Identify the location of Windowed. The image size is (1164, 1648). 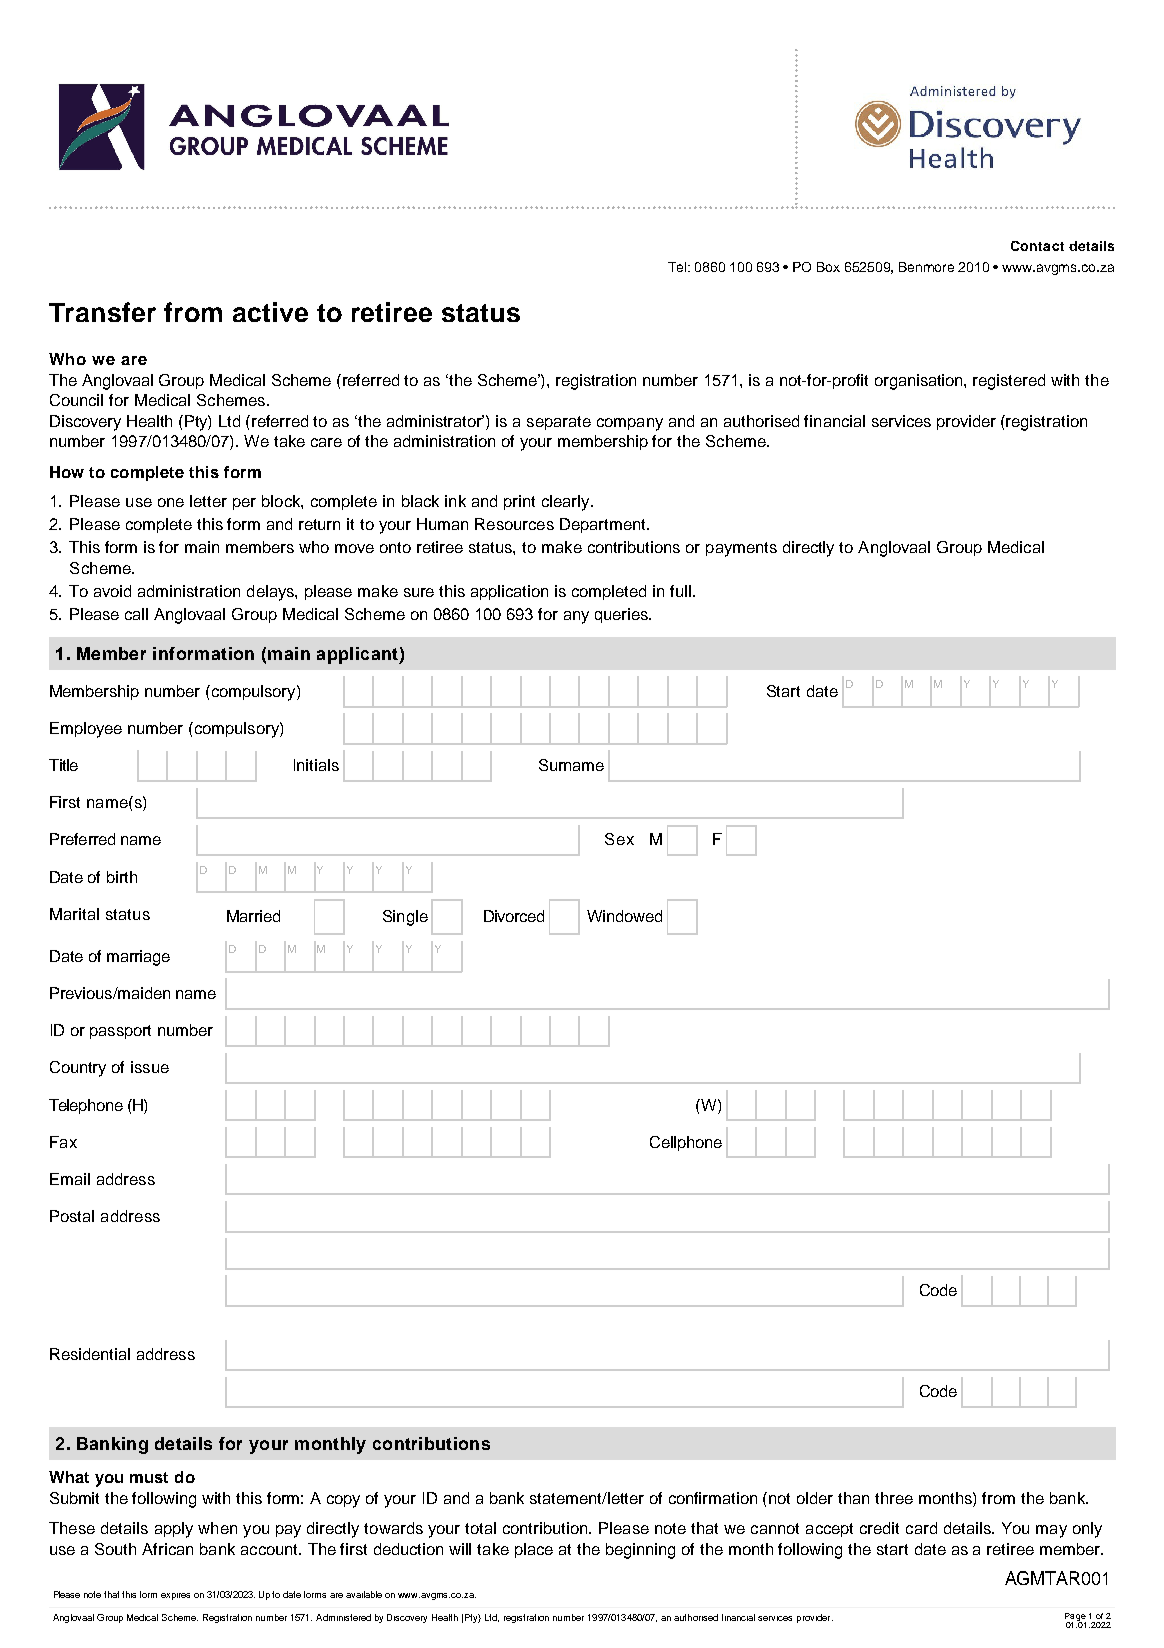
(624, 916).
